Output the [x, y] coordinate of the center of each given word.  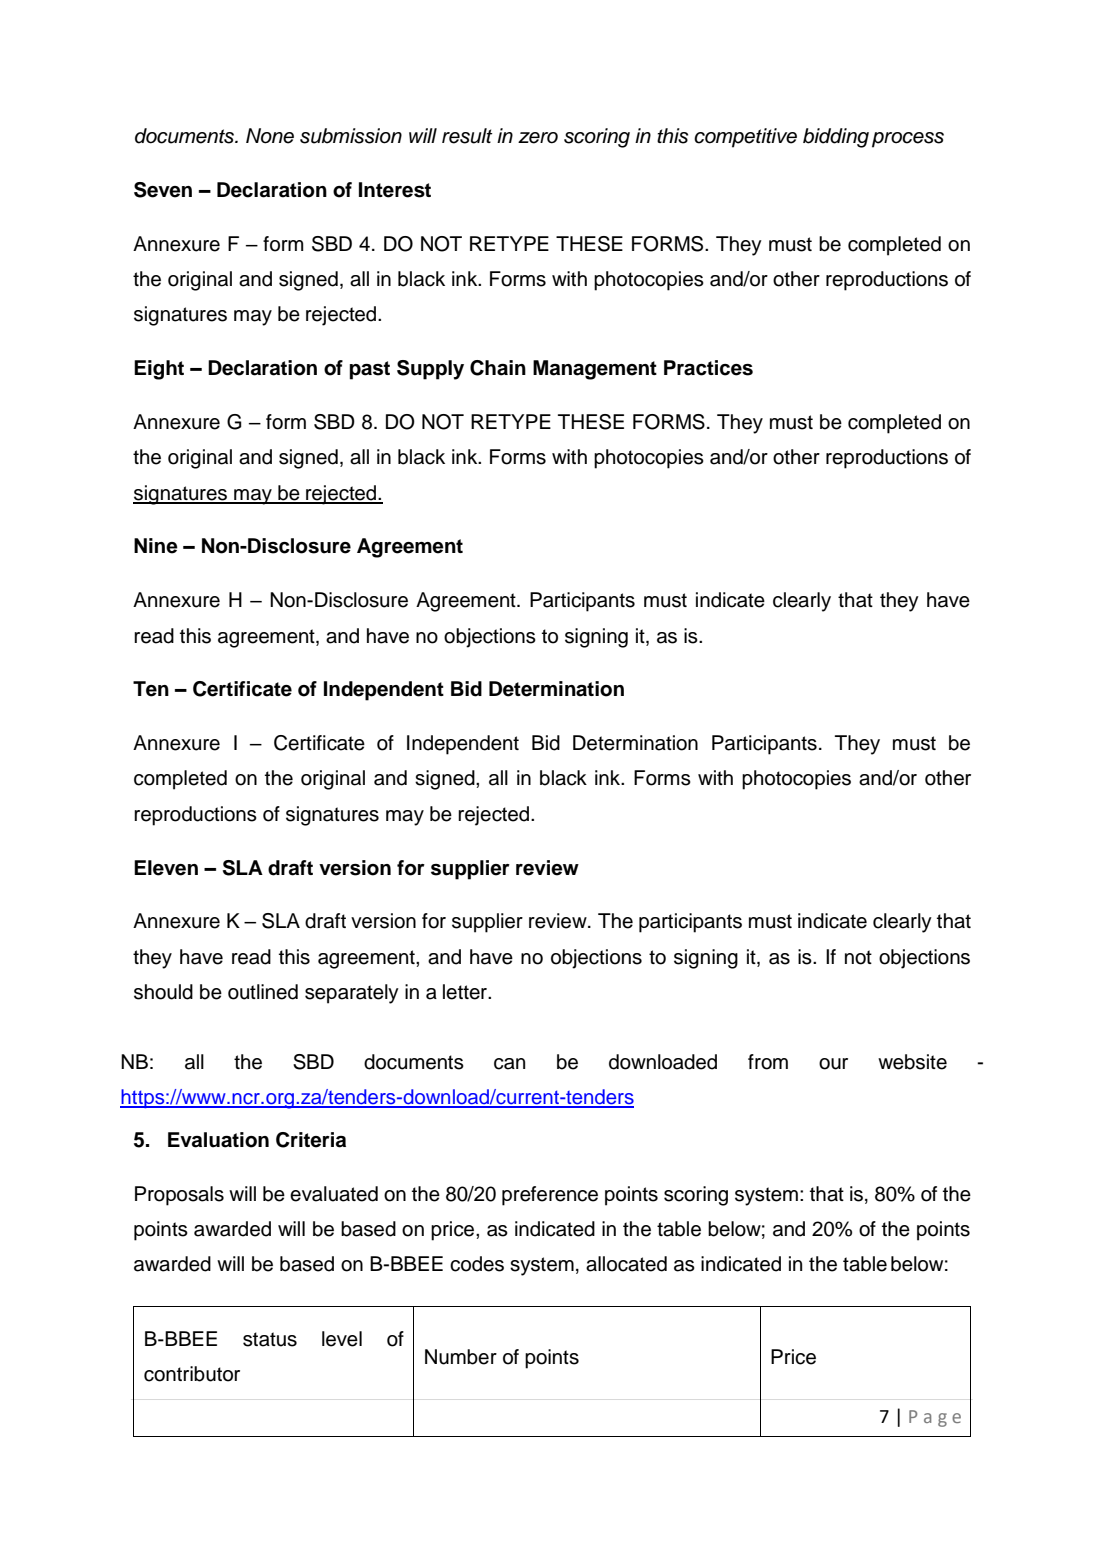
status [270, 1339]
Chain [498, 368]
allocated [626, 1264]
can [509, 1064]
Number [461, 1357]
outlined [263, 992]
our [833, 1064]
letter [466, 992]
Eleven [166, 868]
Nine [156, 546]
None [270, 136]
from [768, 1062]
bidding [836, 138]
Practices [708, 368]
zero [538, 138]
